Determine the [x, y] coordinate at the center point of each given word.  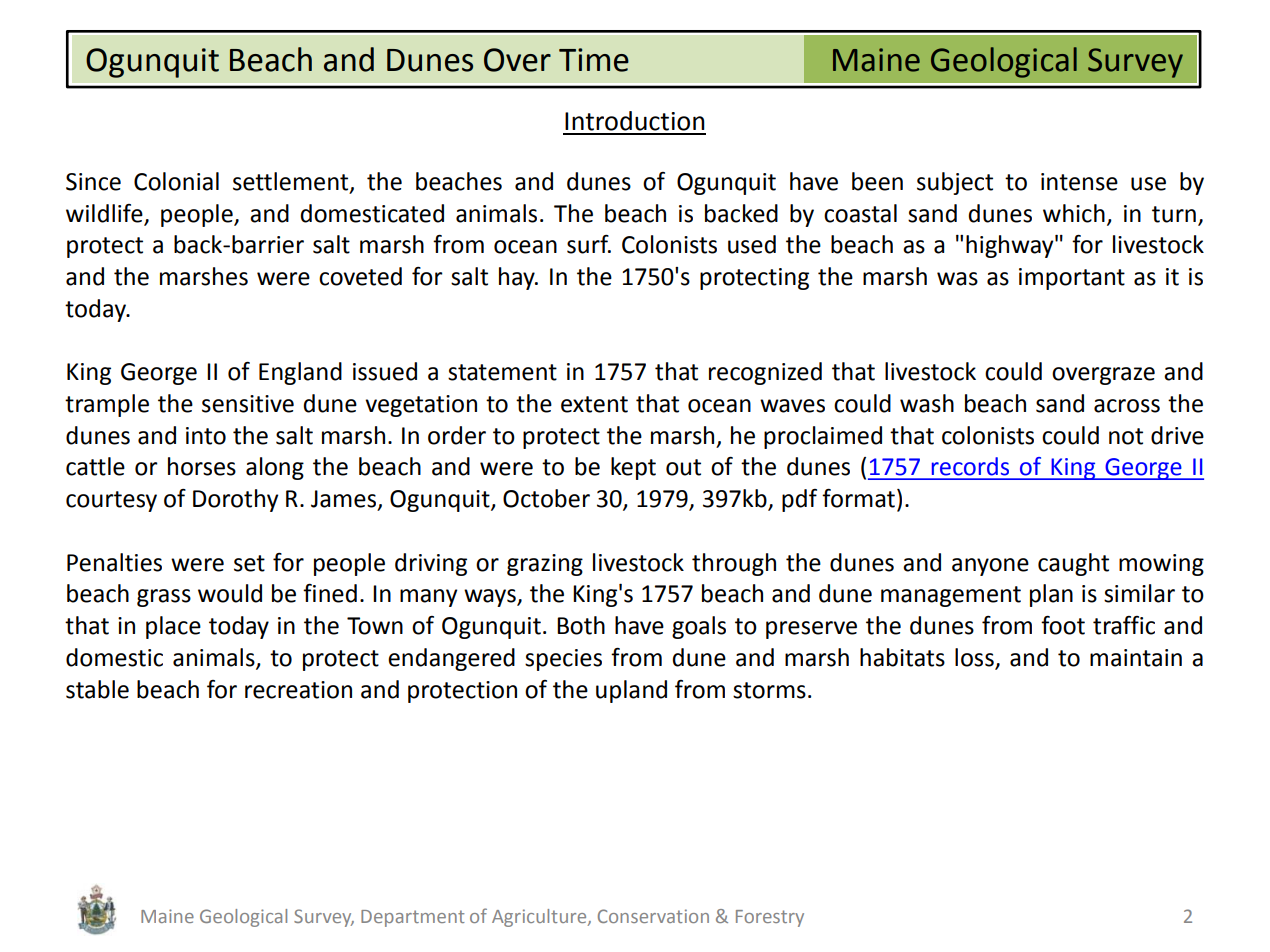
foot [1063, 625]
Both [581, 625]
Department [413, 918]
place [173, 627]
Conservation [653, 916]
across [1127, 406]
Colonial [176, 181]
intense [1079, 182]
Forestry [770, 918]
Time [594, 60]
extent [594, 404]
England [300, 373]
